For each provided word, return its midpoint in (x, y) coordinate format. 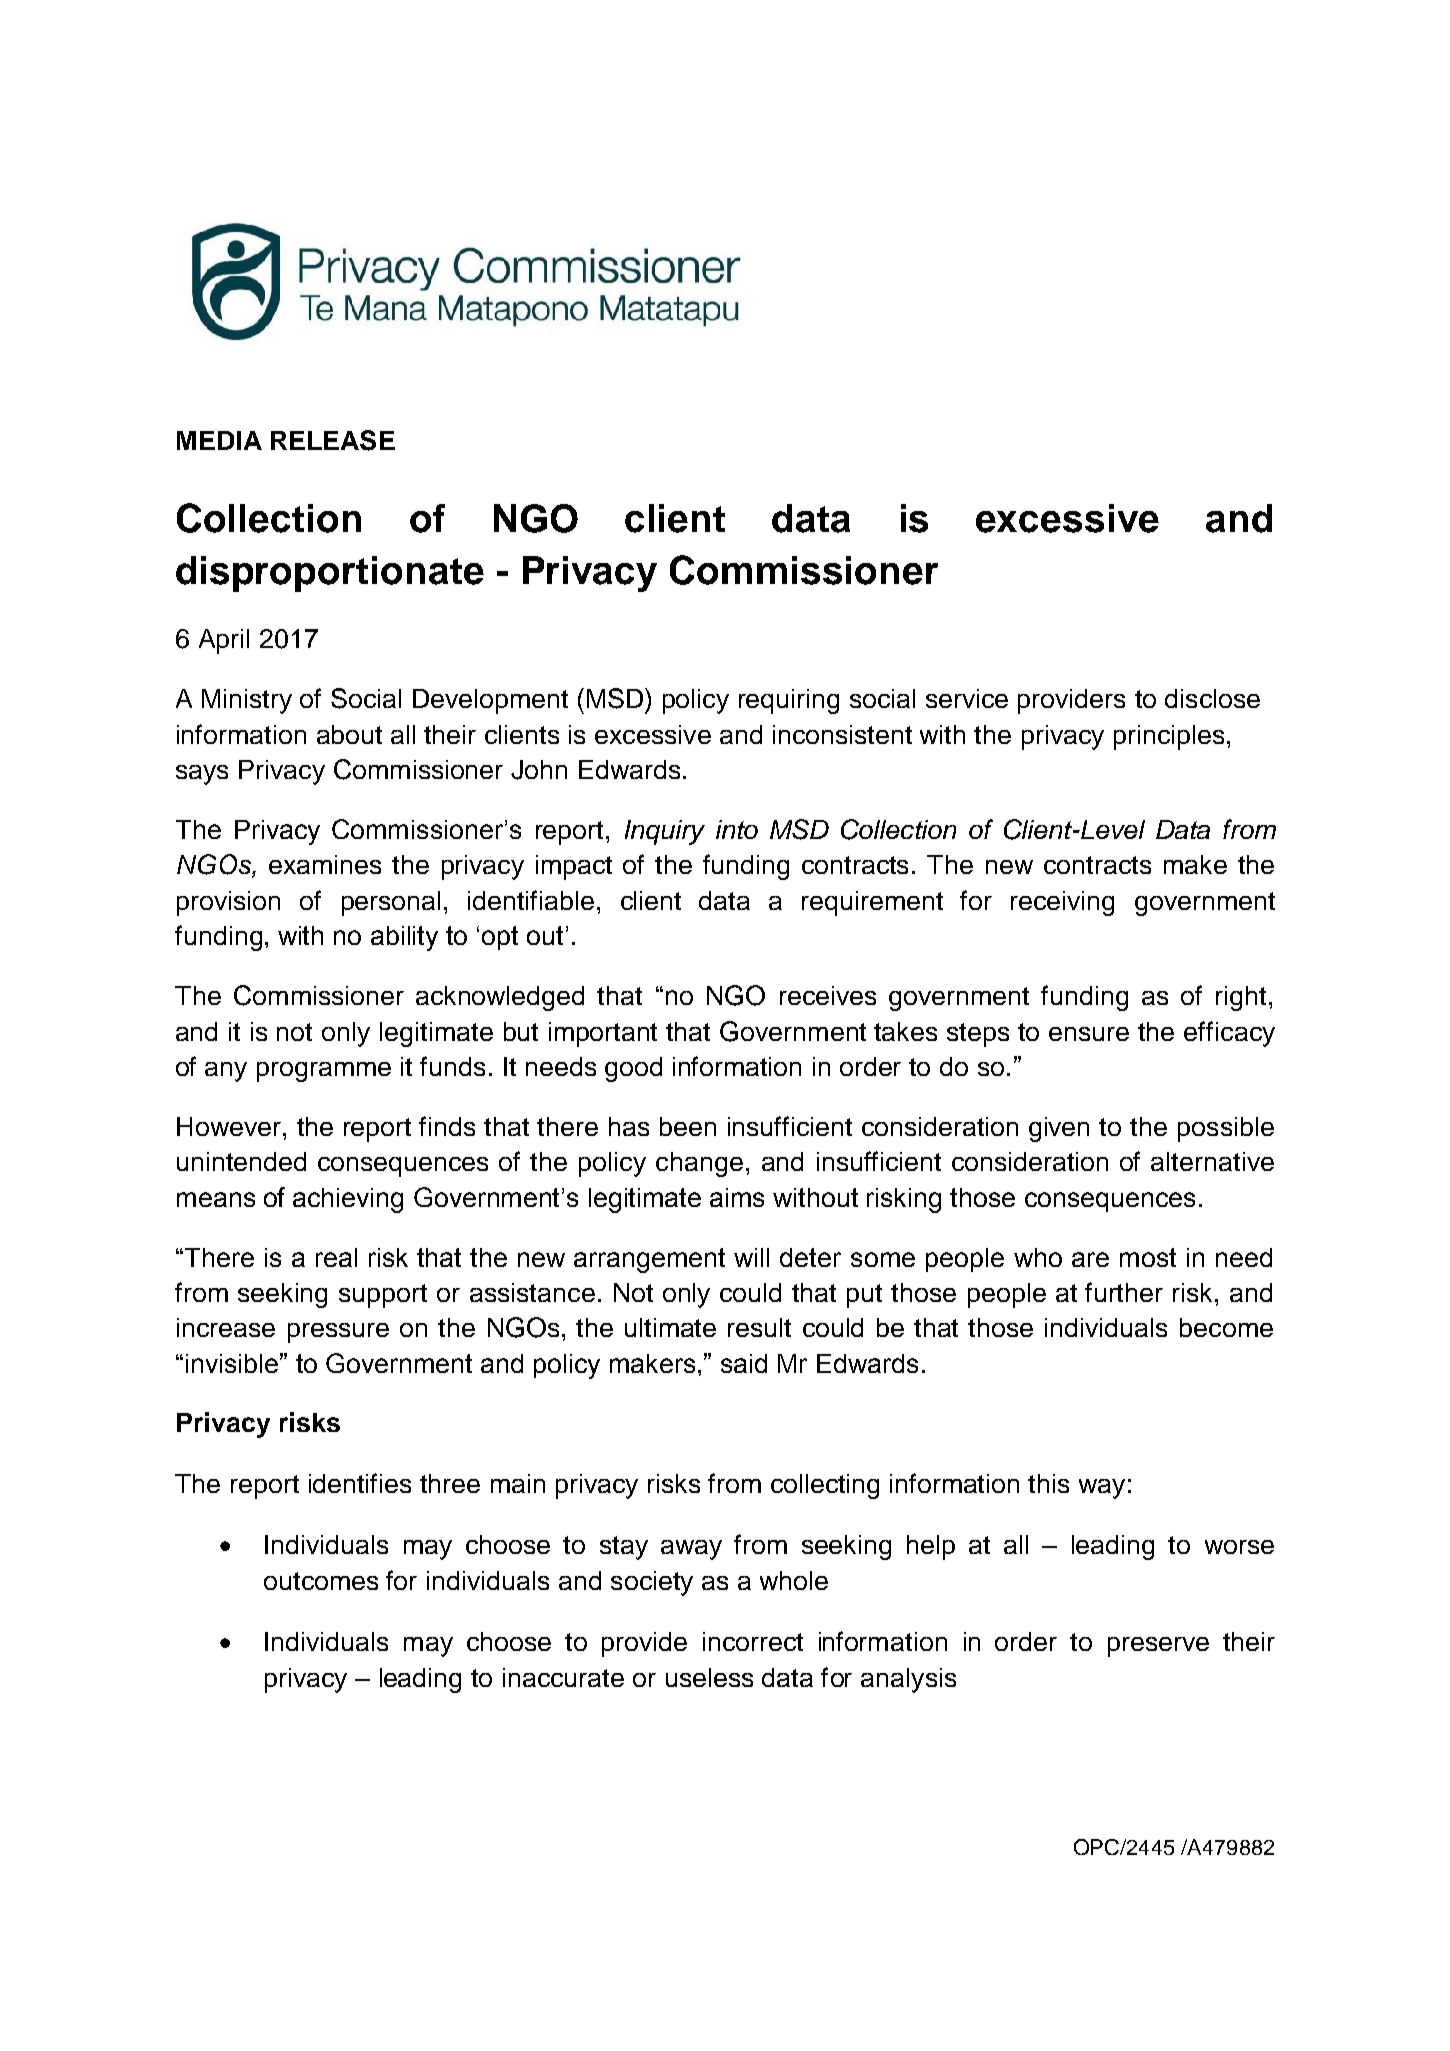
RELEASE (333, 440)
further (1124, 1292)
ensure (1089, 1034)
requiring (789, 701)
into (737, 829)
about (349, 734)
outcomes (321, 1581)
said (744, 1363)
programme (324, 1072)
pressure (338, 1333)
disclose (1212, 698)
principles (1169, 737)
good (633, 1069)
